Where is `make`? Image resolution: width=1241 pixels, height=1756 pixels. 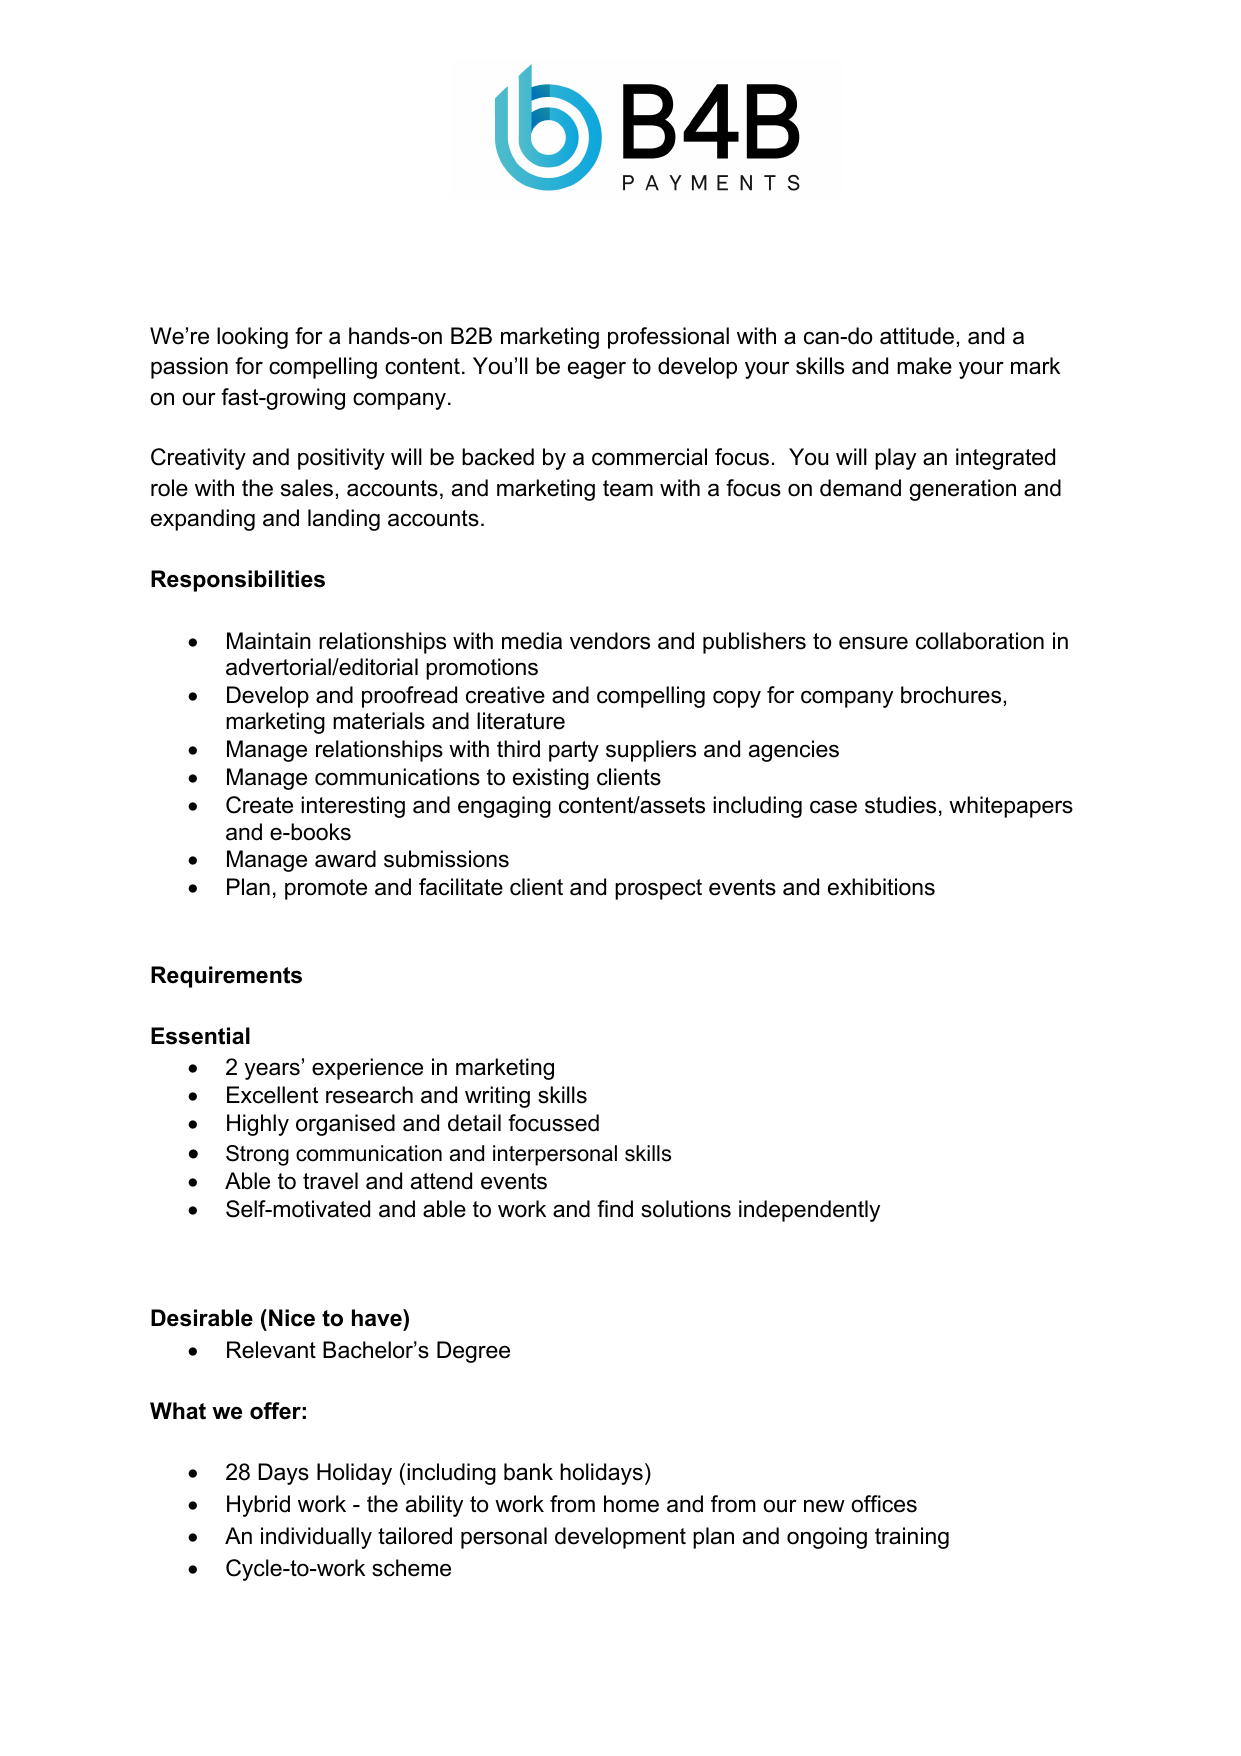
make is located at coordinates (924, 366).
